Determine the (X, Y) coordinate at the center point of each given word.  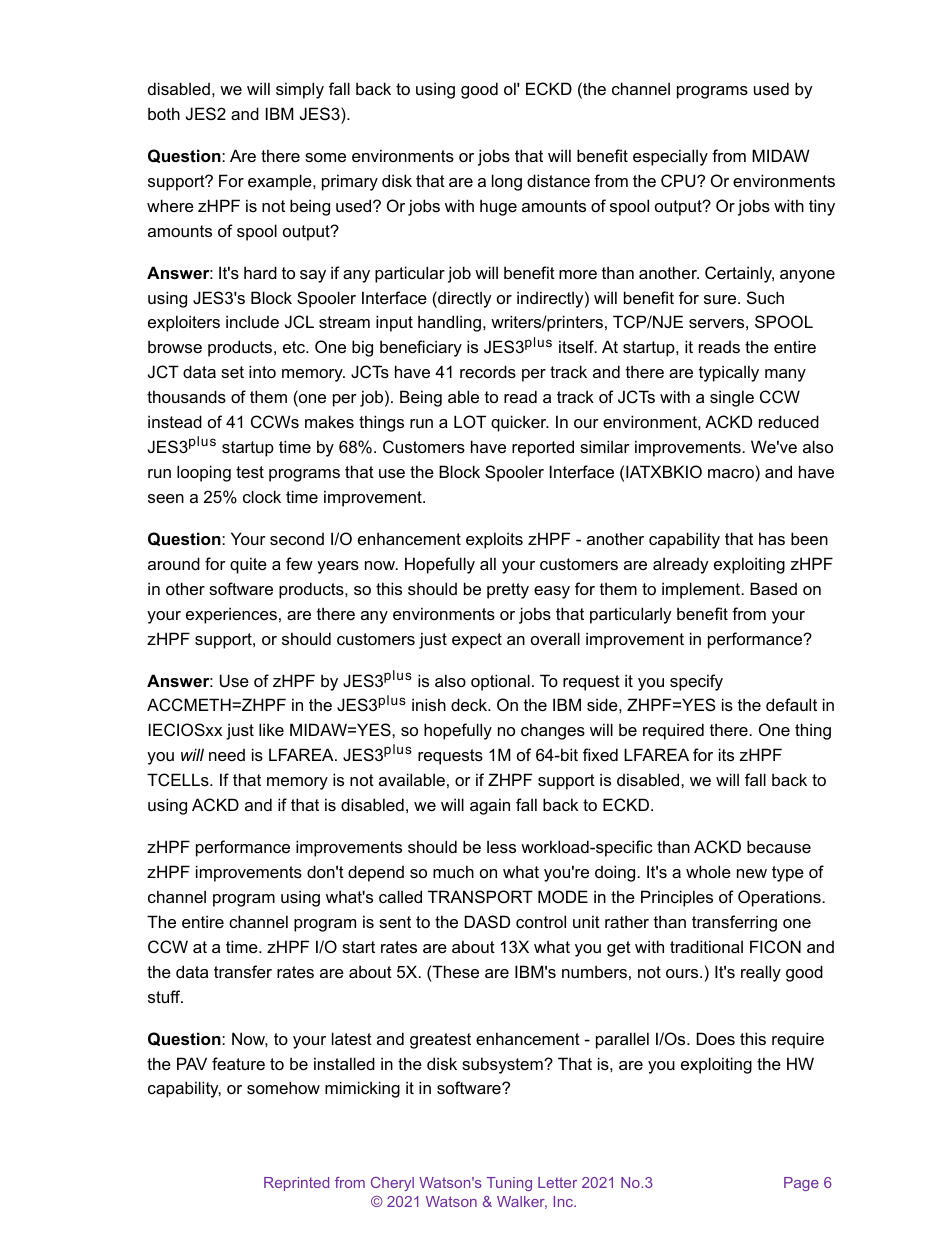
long (507, 182)
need (227, 755)
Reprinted (296, 1184)
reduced (789, 421)
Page (801, 1184)
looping (204, 473)
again (490, 806)
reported (543, 448)
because (779, 846)
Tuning (509, 1184)
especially (670, 157)
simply (300, 90)
